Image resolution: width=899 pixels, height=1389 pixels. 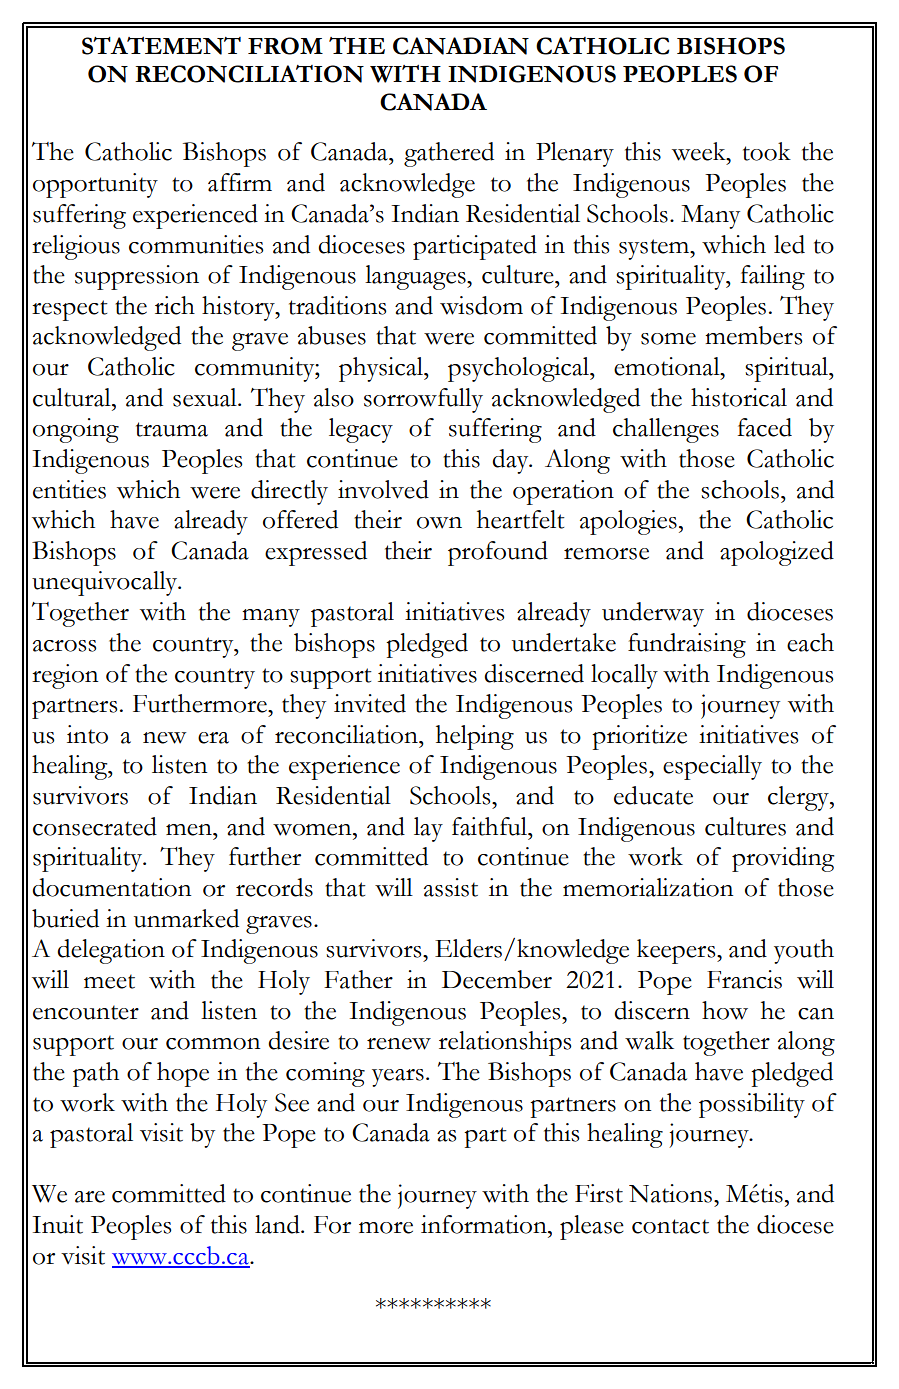 I want to click on unmarked, so click(x=186, y=918).
